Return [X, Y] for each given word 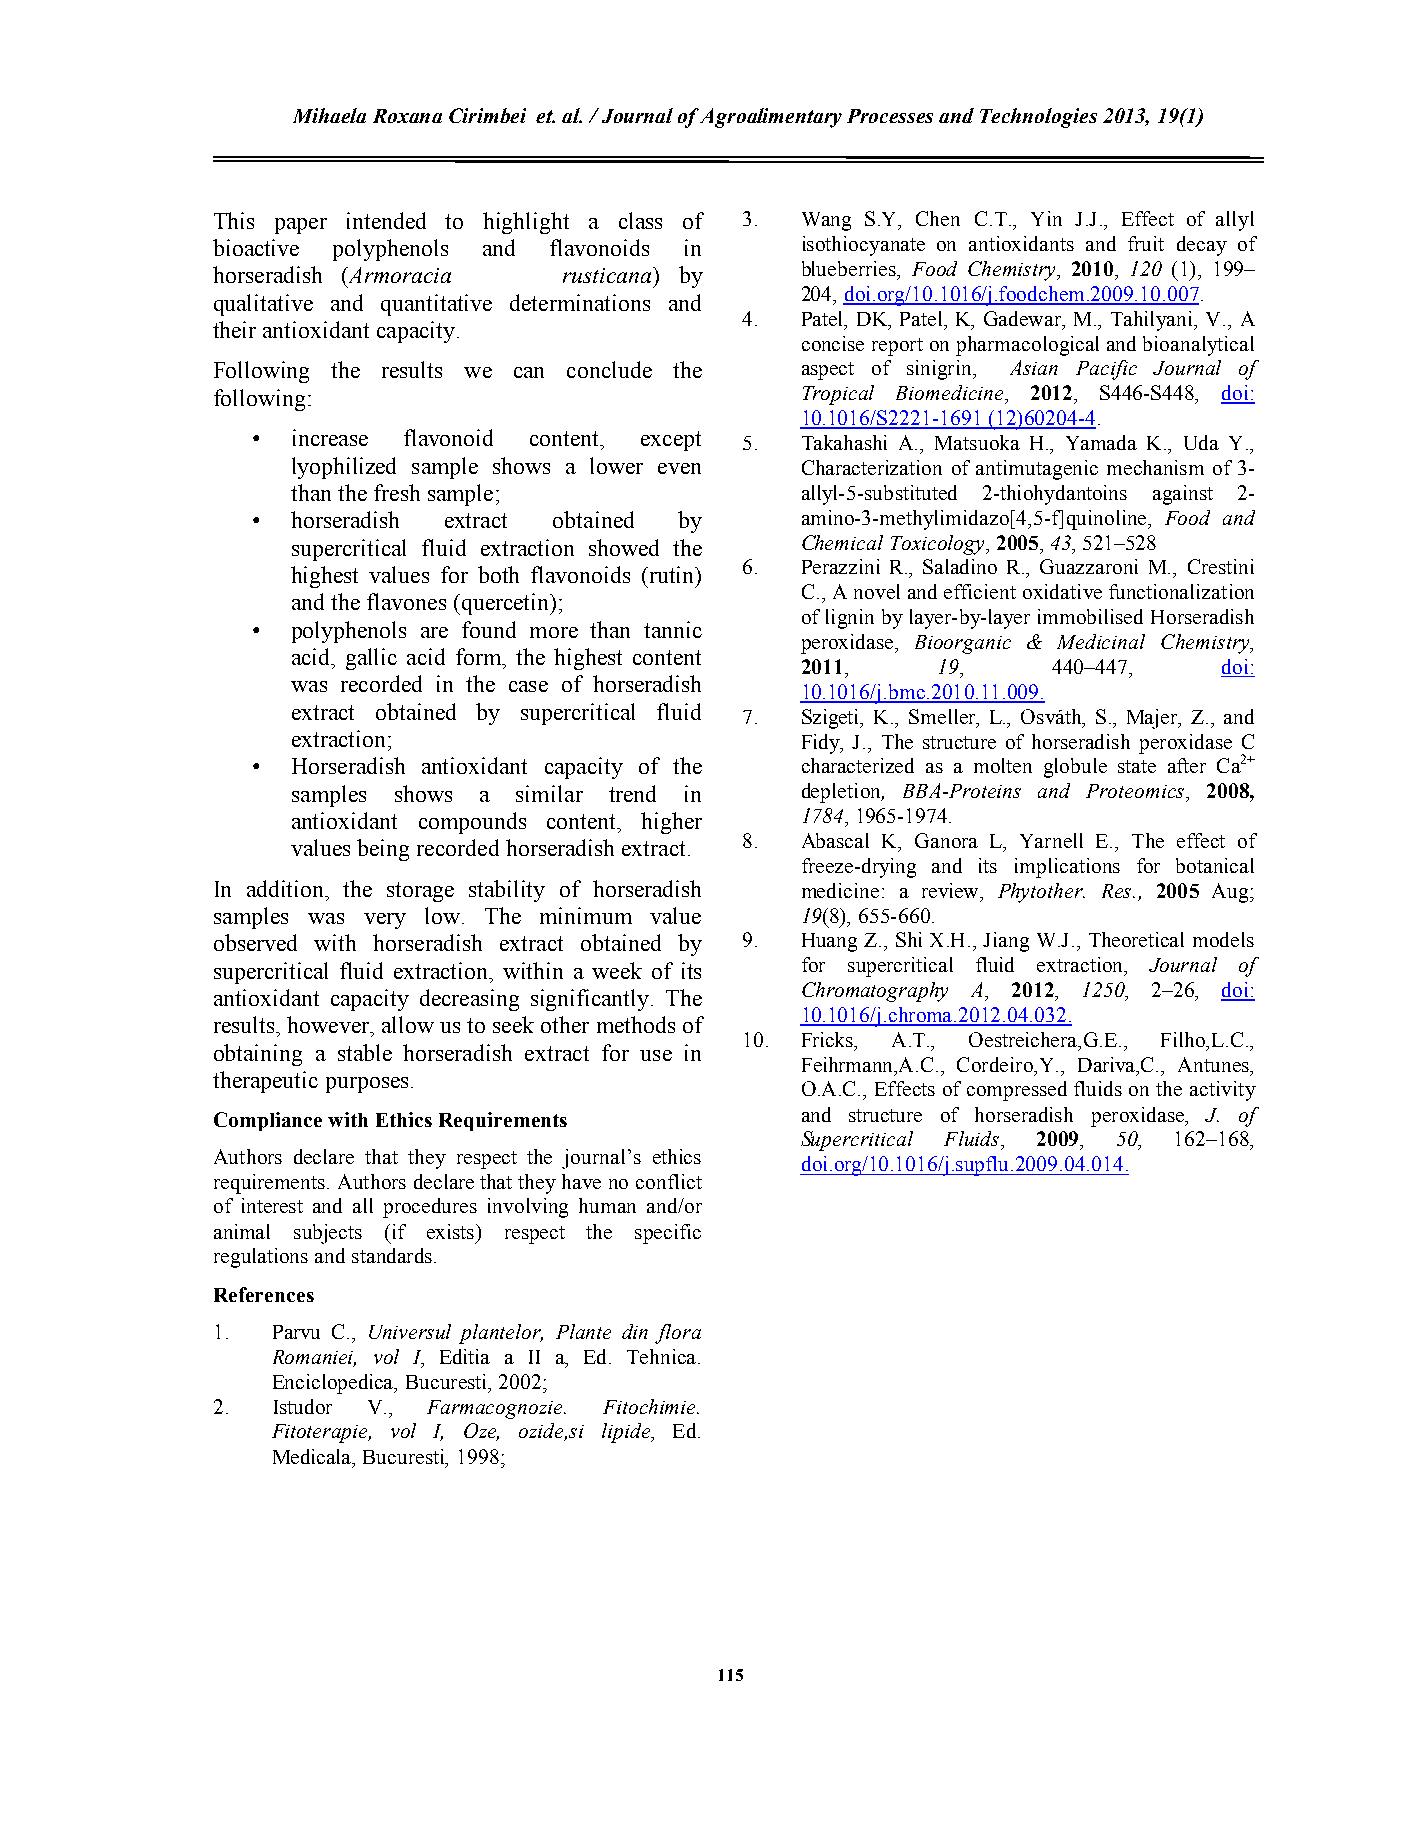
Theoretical [1136, 939]
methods [636, 1024]
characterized [858, 765]
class [640, 220]
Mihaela [329, 115]
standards [392, 1255]
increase [330, 437]
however [329, 1024]
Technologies [1038, 118]
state [1137, 766]
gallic [371, 659]
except [671, 441]
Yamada [1101, 442]
